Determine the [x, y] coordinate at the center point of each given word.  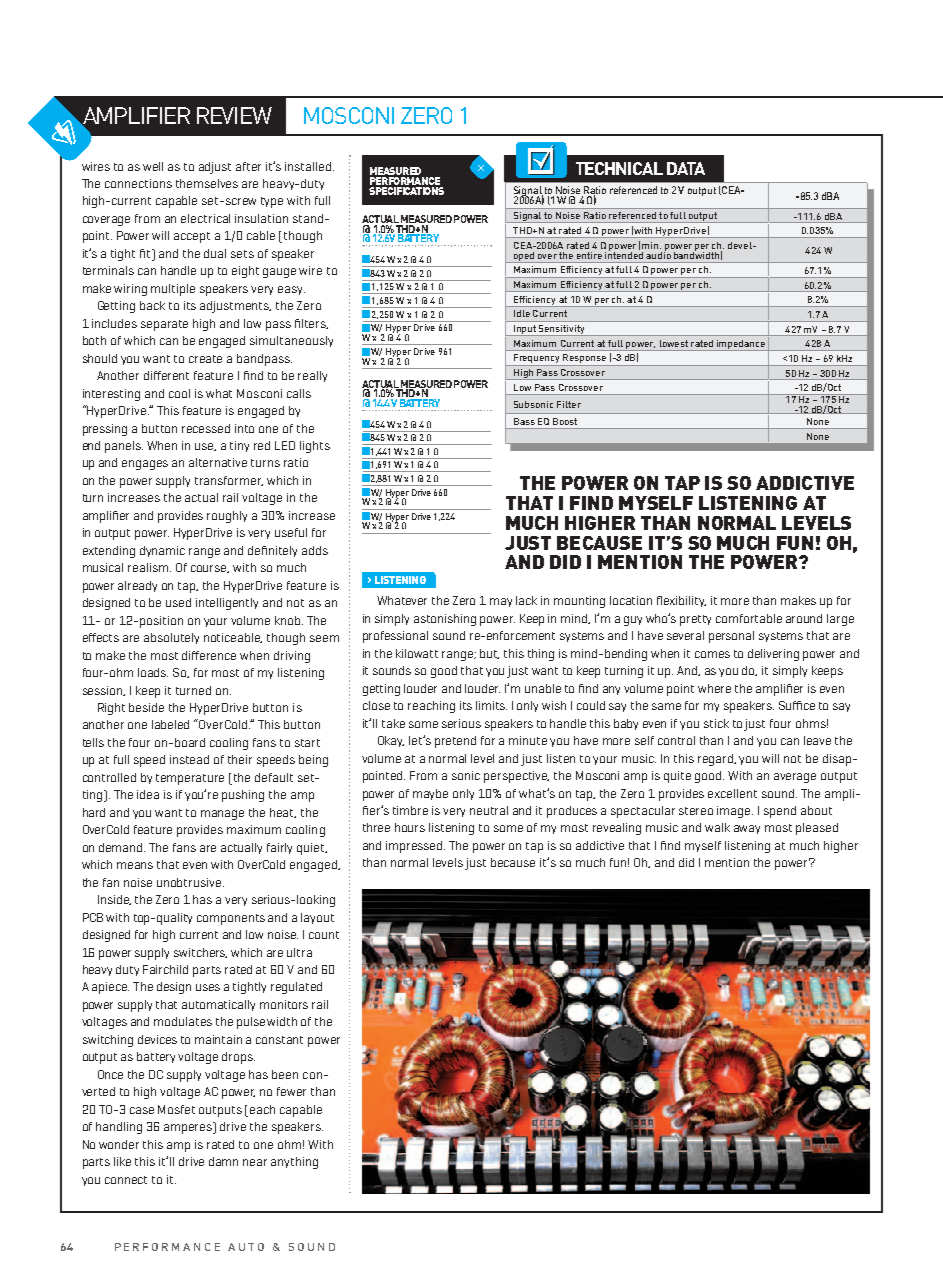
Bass [524, 421]
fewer [291, 1091]
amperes [189, 1128]
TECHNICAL [619, 168]
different [166, 375]
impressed [415, 847]
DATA [686, 168]
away [747, 829]
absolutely [171, 638]
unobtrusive [190, 882]
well [153, 166]
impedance [741, 345]
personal [731, 637]
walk [717, 827]
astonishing [445, 620]
